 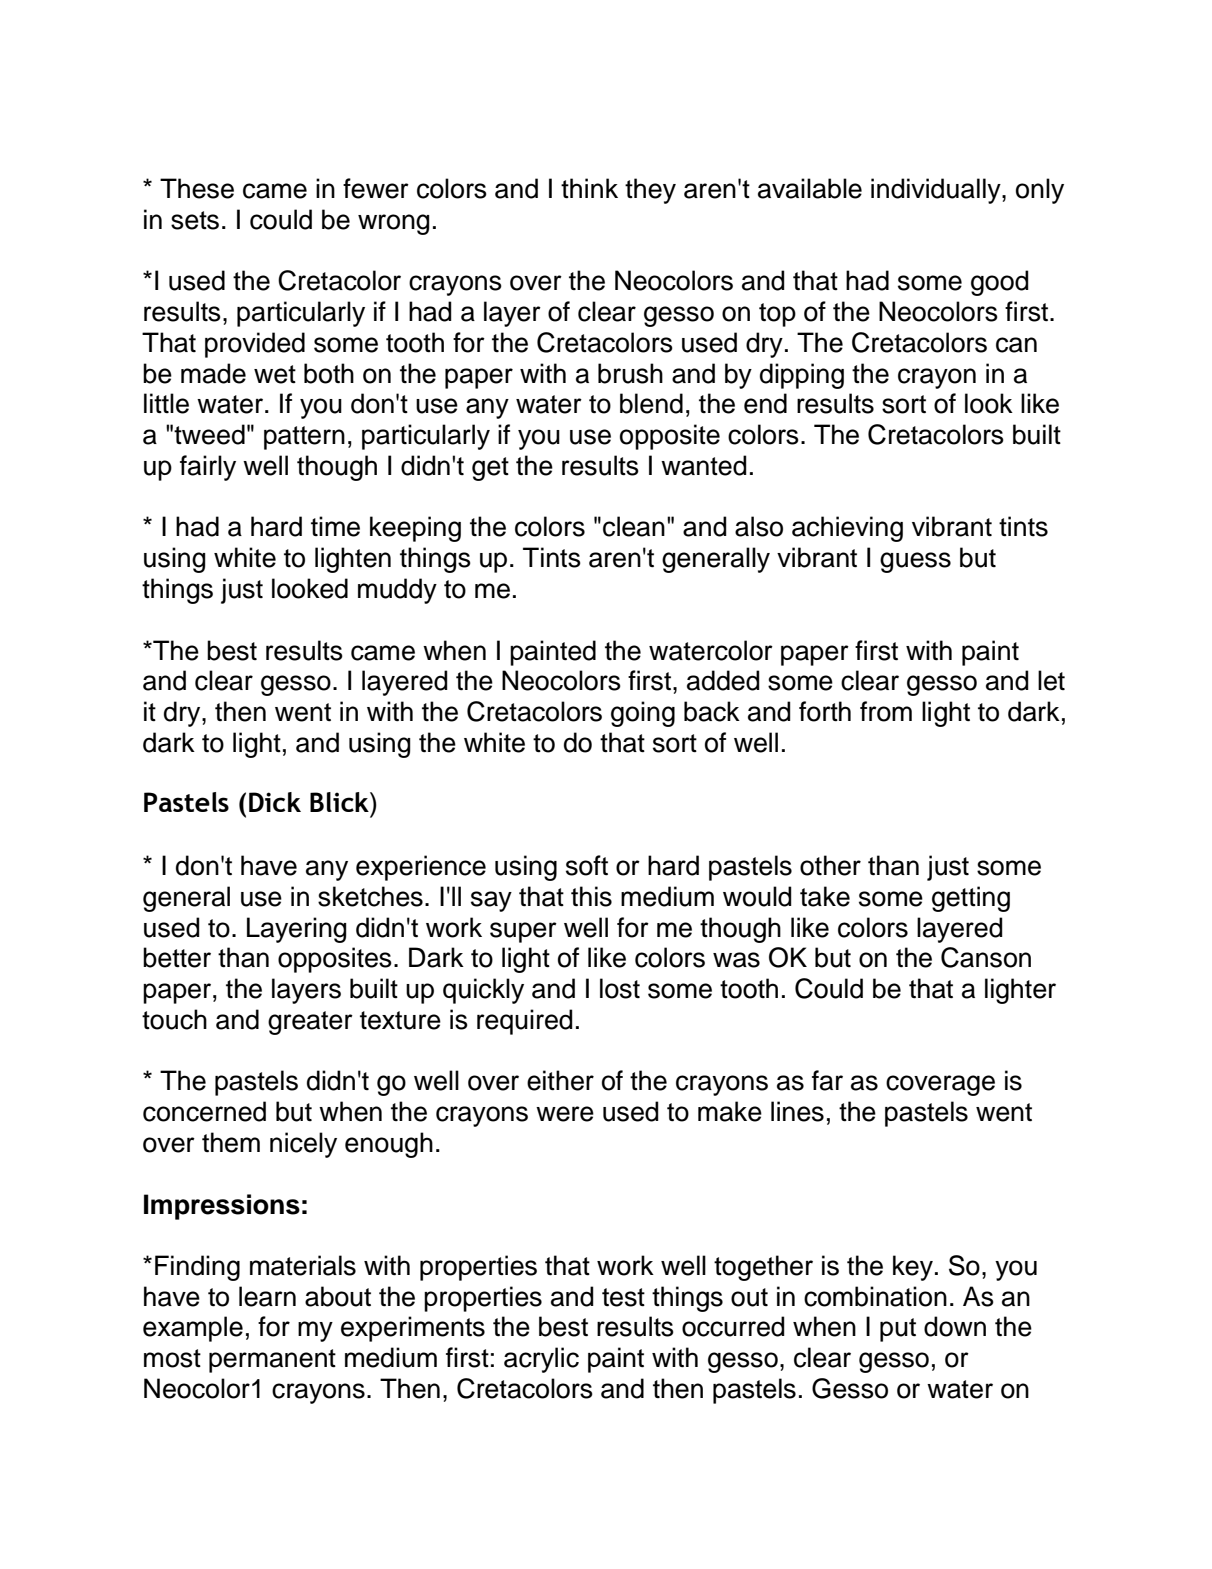 I want to click on individually, so click(x=937, y=191).
